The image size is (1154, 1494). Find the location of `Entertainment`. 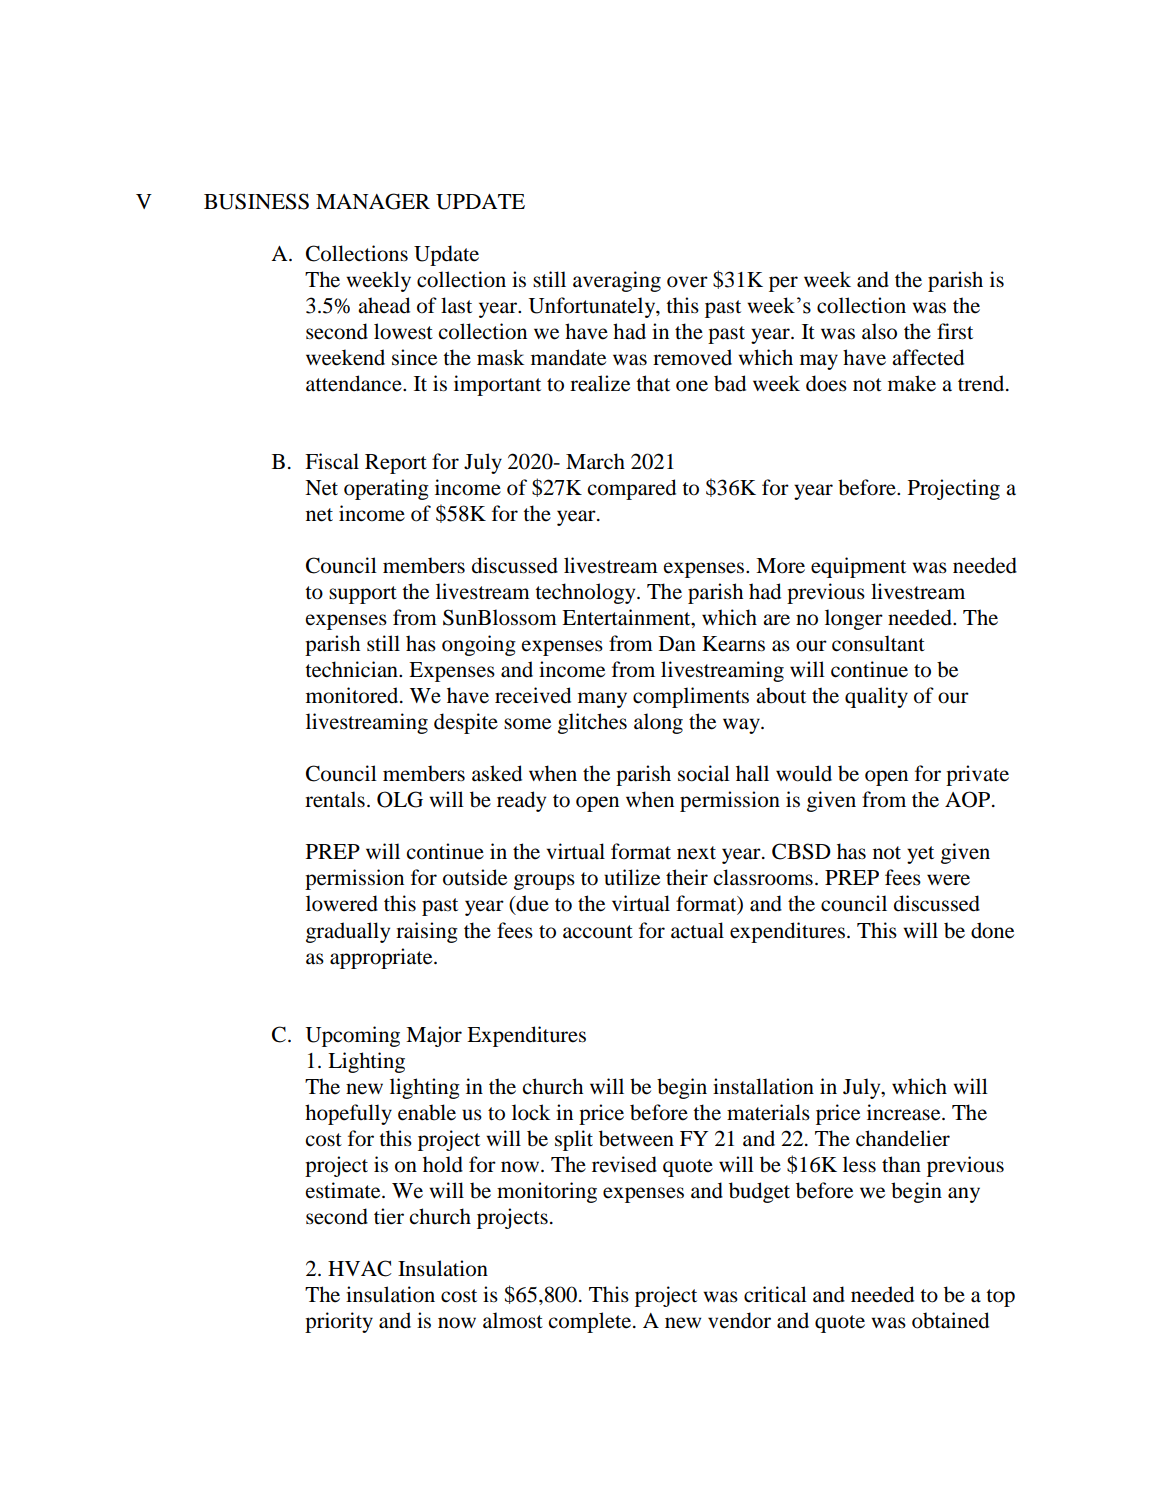

Entertainment is located at coordinates (627, 618).
